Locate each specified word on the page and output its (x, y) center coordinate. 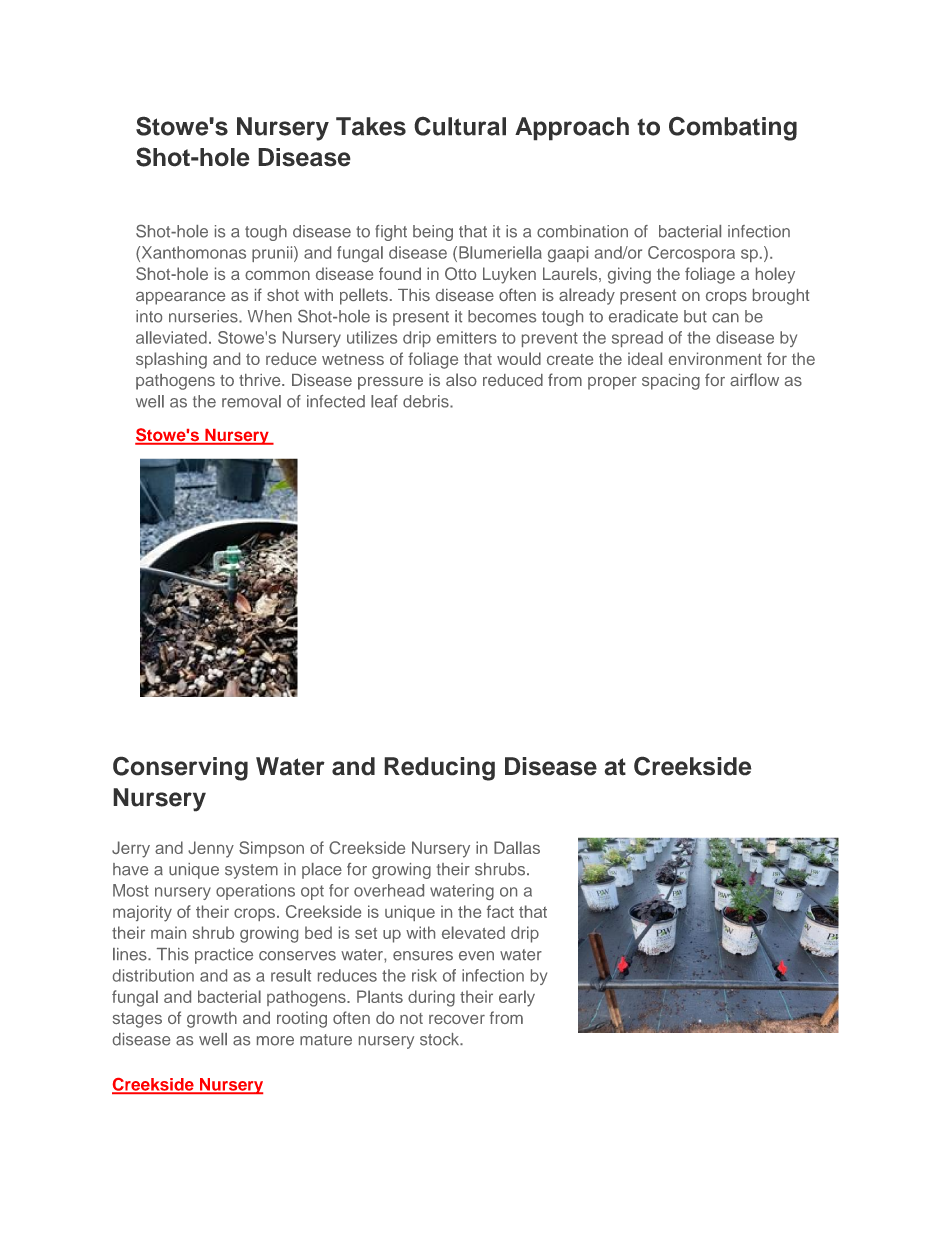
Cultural (460, 126)
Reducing (439, 769)
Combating (733, 128)
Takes (371, 126)
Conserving (180, 768)
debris (427, 401)
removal (251, 401)
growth (212, 1019)
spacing (671, 382)
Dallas (517, 847)
